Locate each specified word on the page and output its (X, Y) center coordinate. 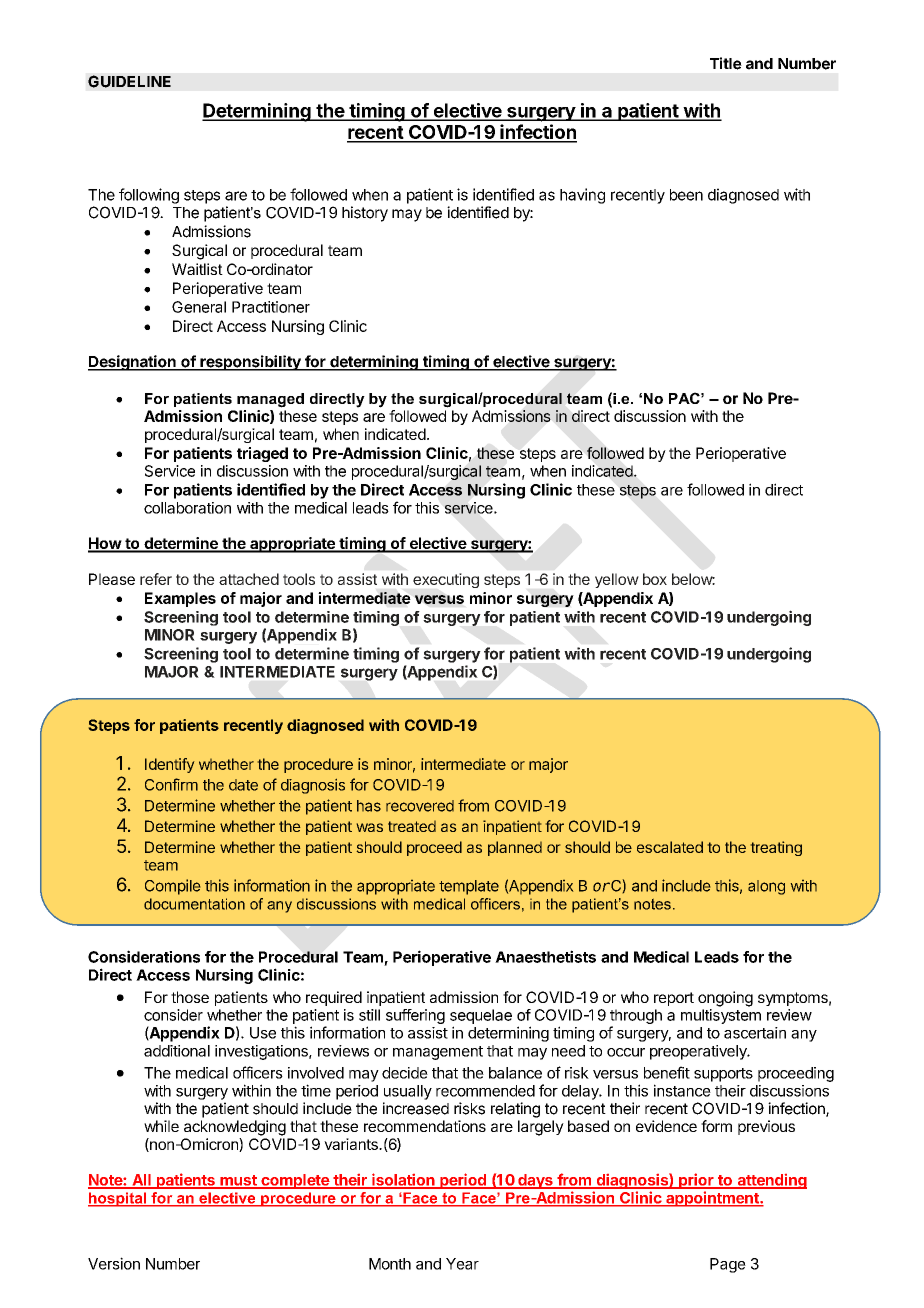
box (655, 579)
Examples (180, 599)
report (674, 999)
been (686, 195)
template (469, 887)
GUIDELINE (129, 81)
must (238, 1181)
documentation (194, 904)
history (365, 214)
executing (446, 580)
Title (726, 63)
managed (270, 400)
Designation (133, 363)
